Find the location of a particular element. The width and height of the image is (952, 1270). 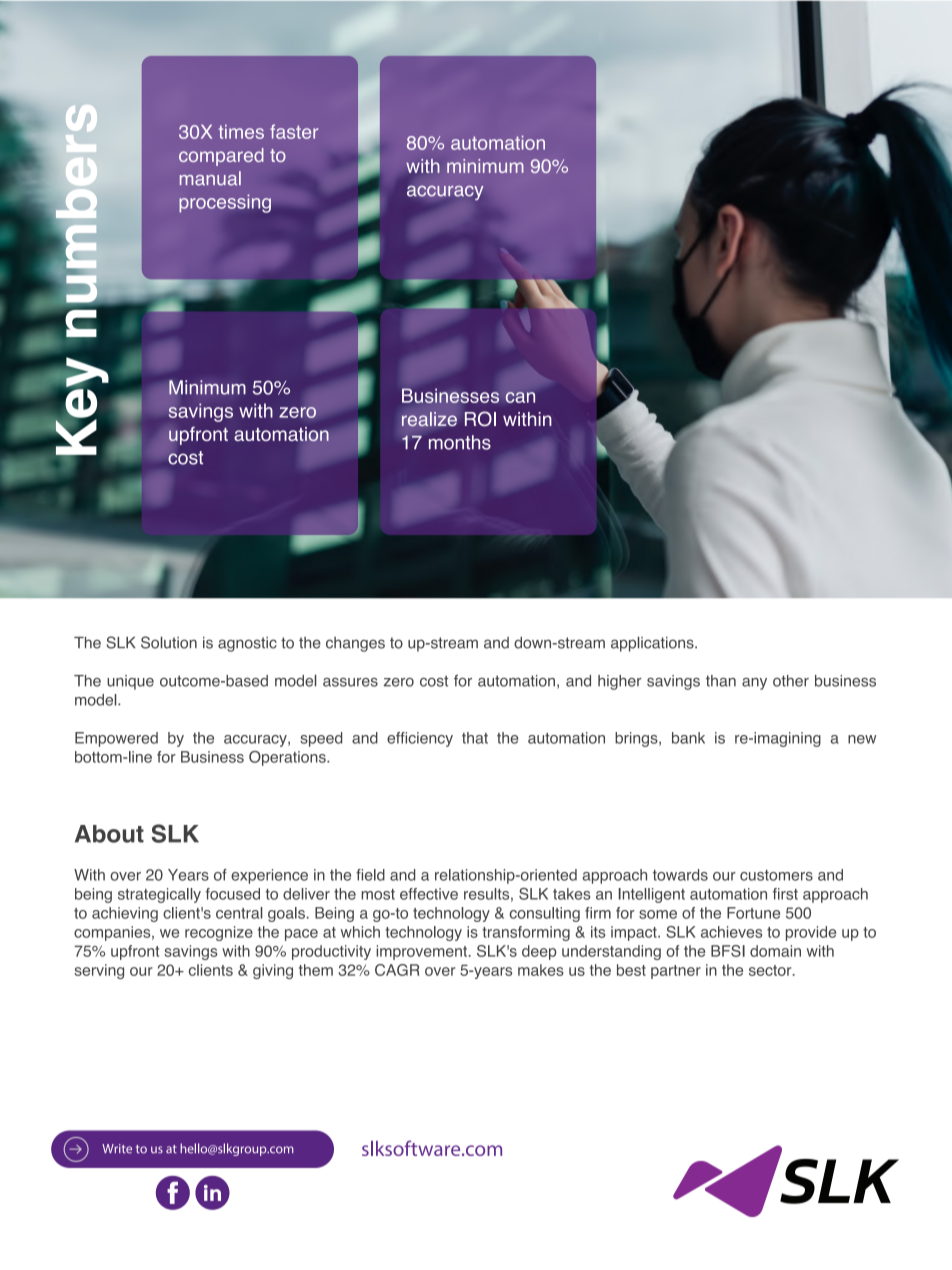

can is located at coordinates (520, 397).
